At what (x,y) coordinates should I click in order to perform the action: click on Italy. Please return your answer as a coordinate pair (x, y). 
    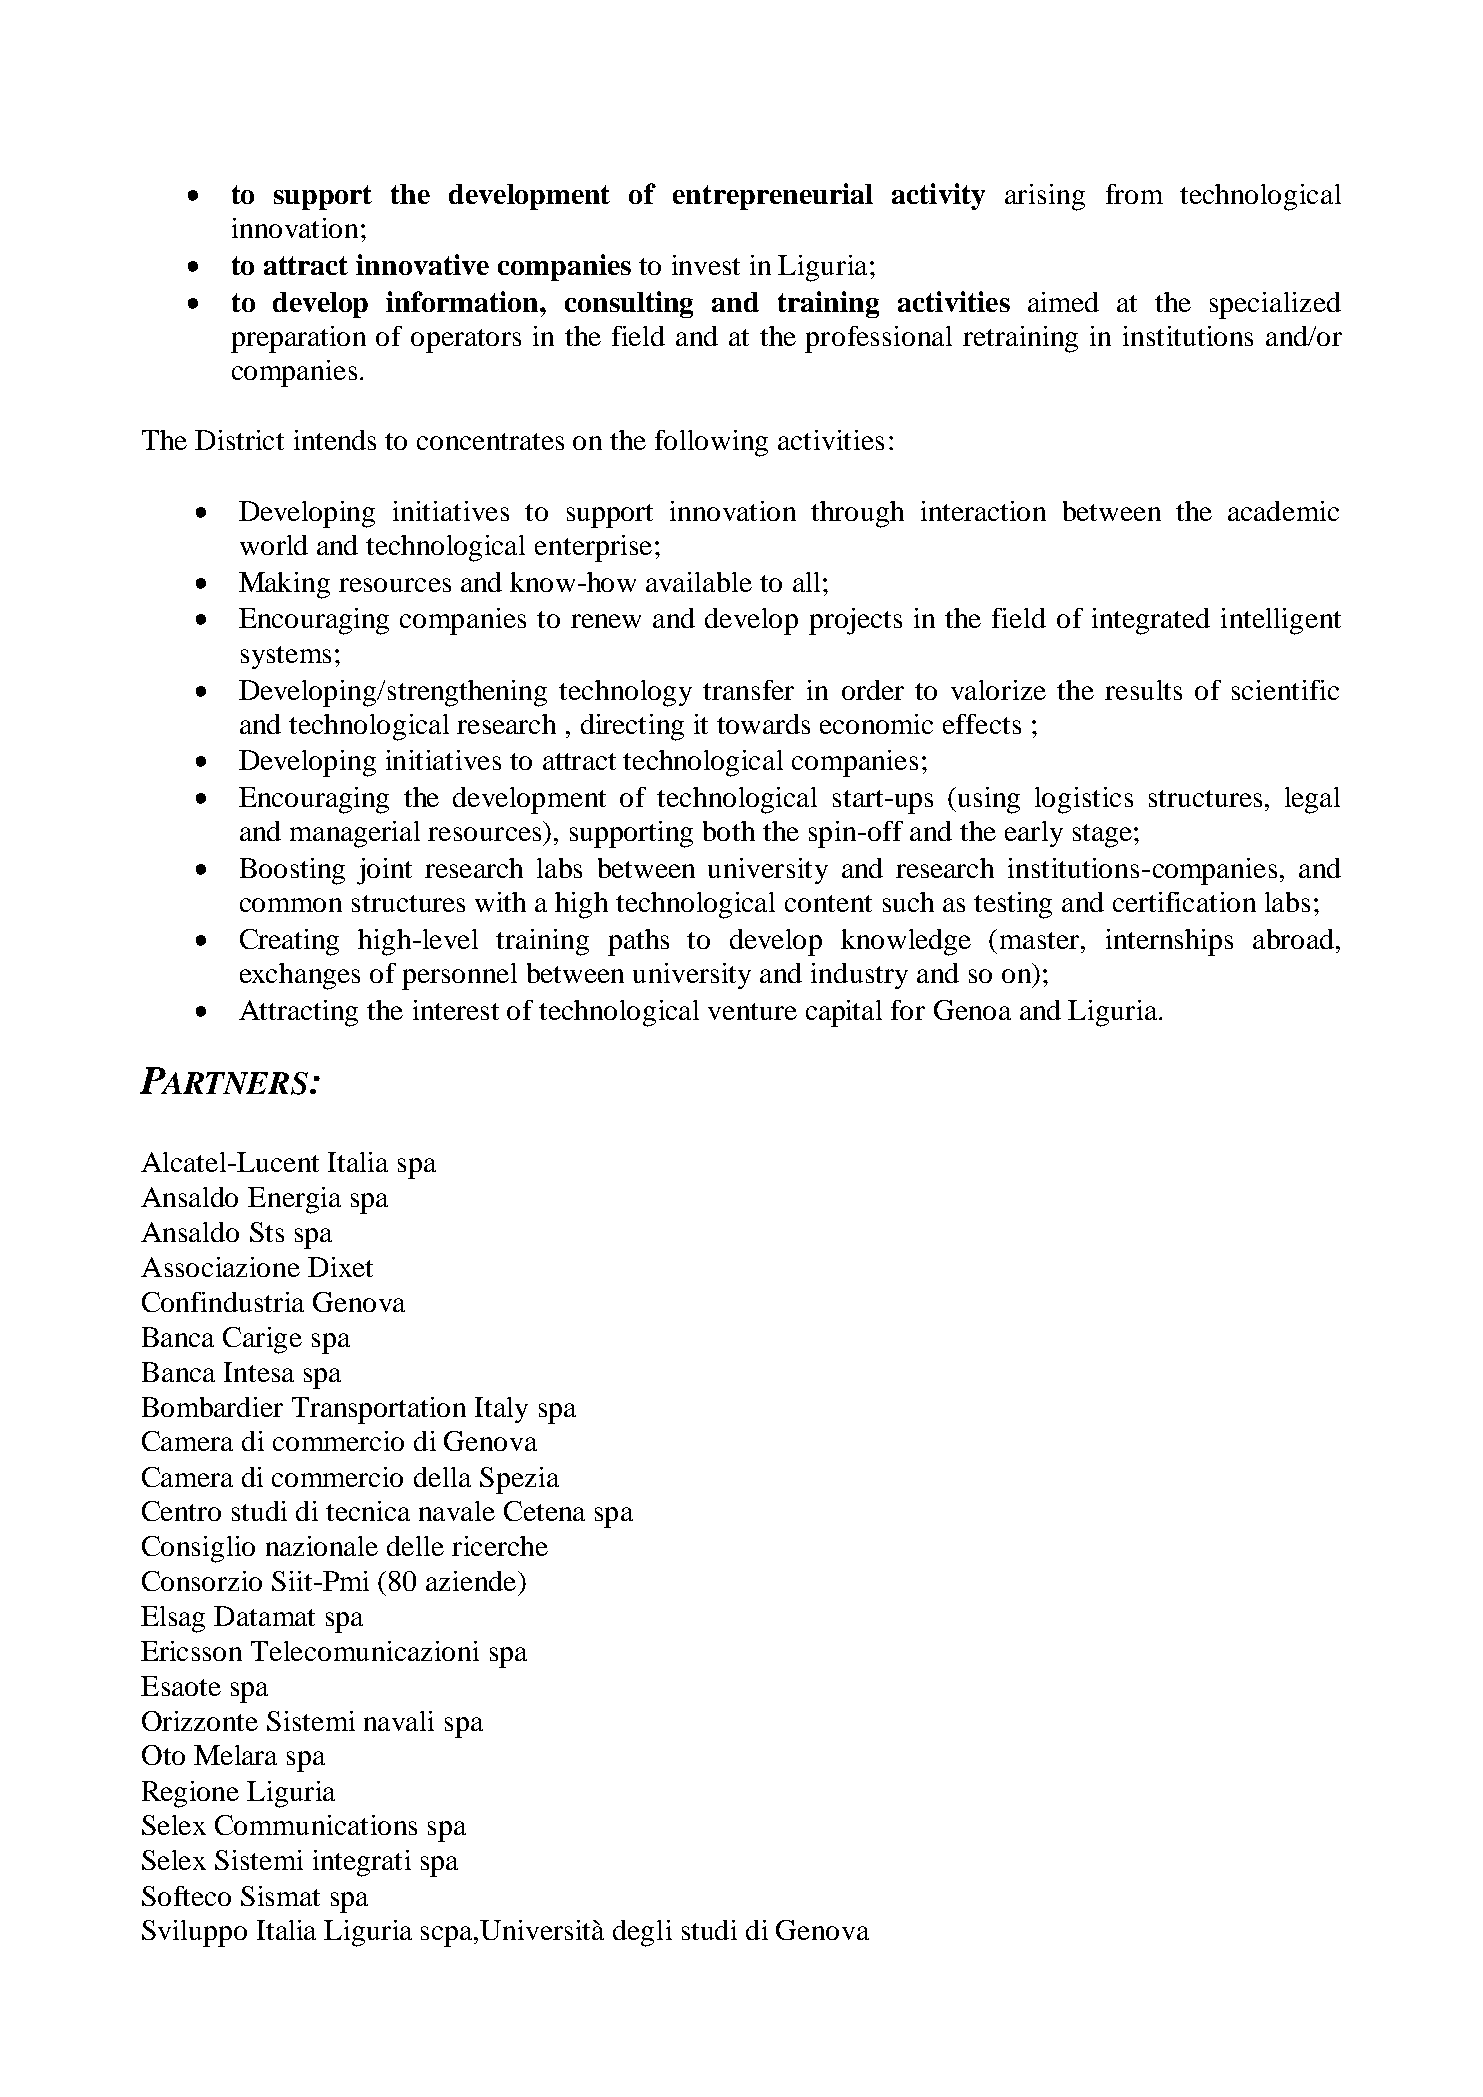
    Looking at the image, I should click on (501, 1410).
